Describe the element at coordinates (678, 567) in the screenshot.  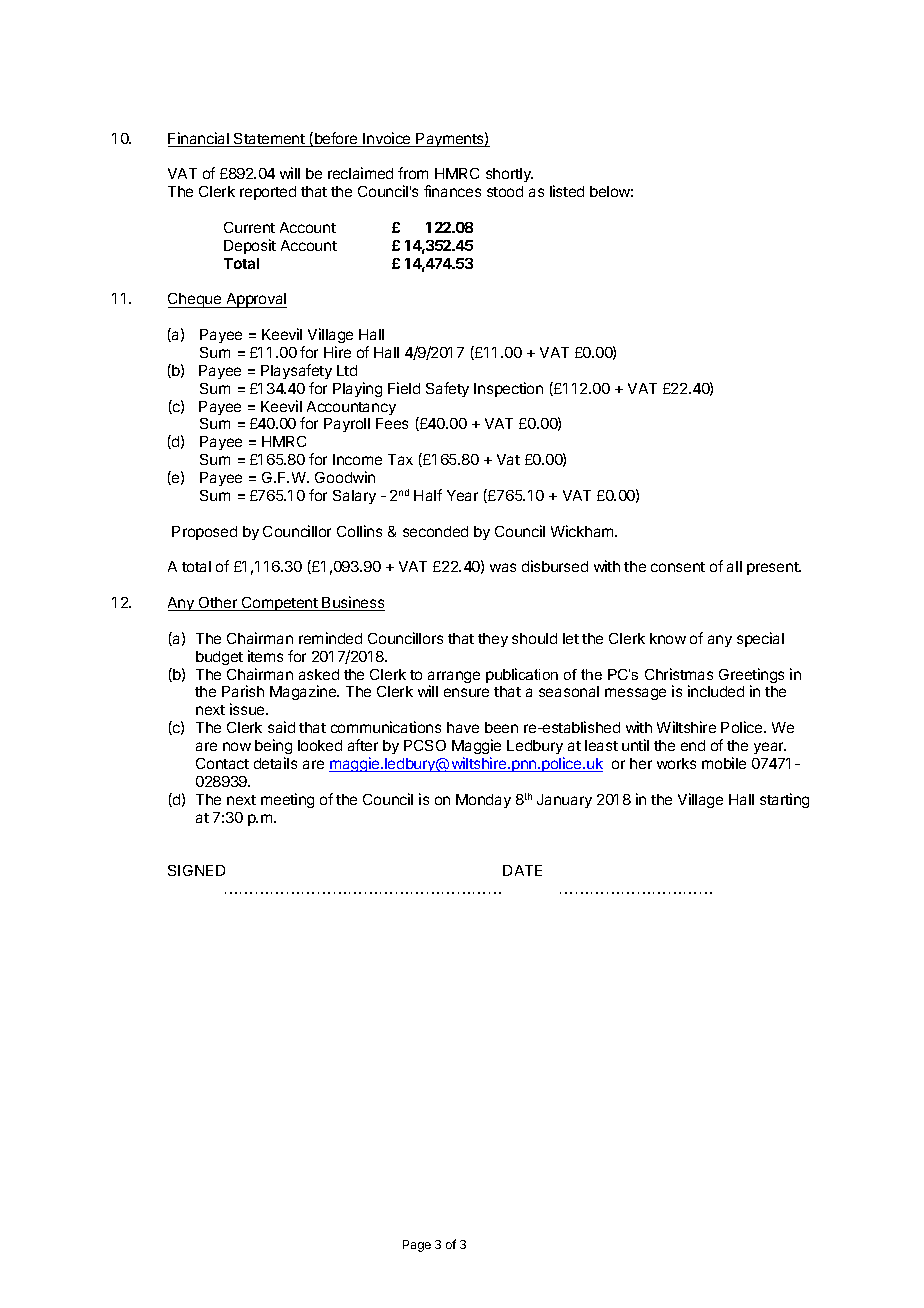
I see `consent` at that location.
